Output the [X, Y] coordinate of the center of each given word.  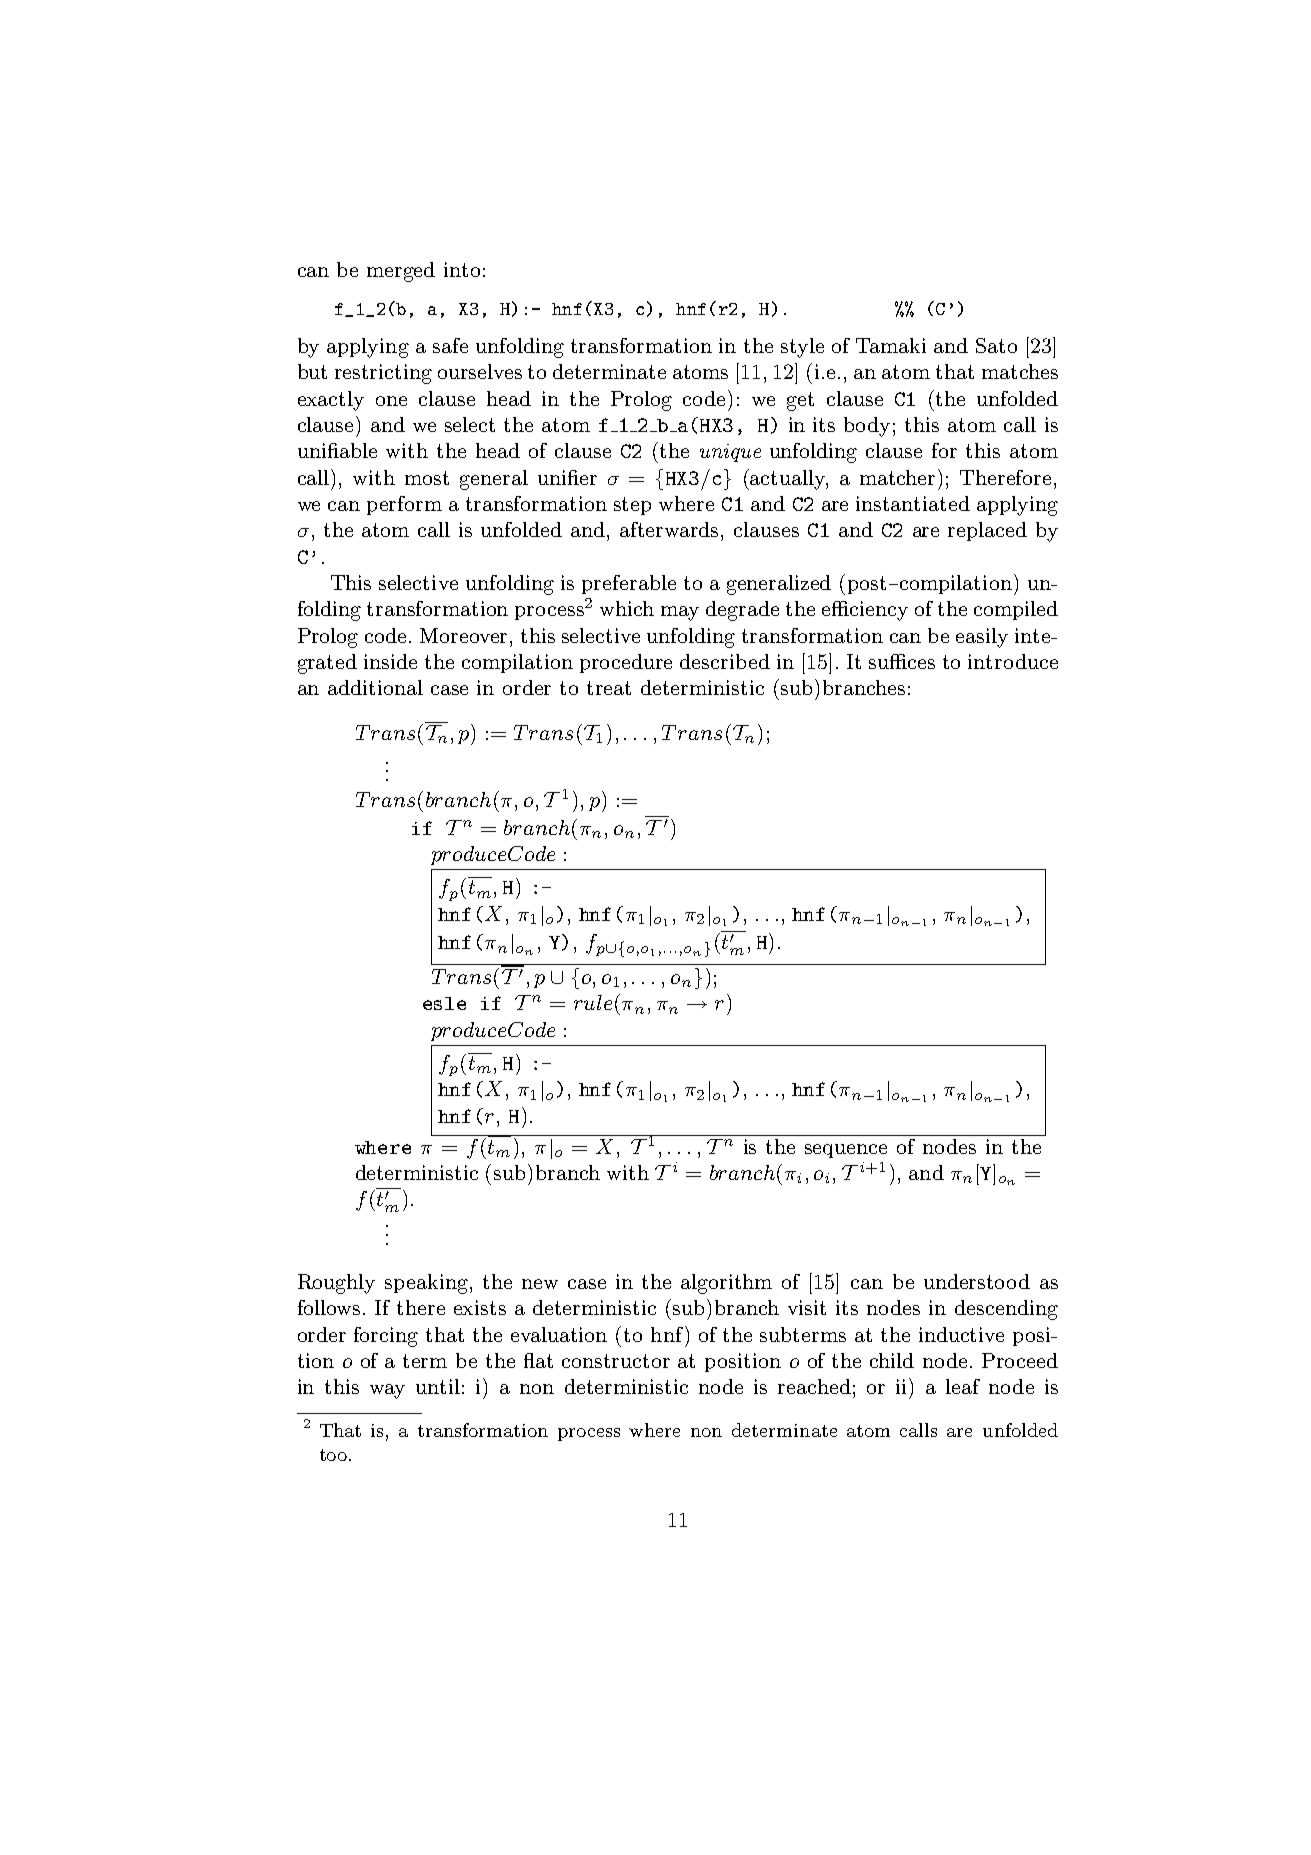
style [802, 348]
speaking [428, 1284]
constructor [616, 1361]
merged [401, 272]
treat [609, 688]
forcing [386, 1337]
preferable [629, 584]
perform [404, 505]
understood [977, 1281]
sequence [846, 1151]
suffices [902, 661]
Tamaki [891, 345]
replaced [987, 531]
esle [444, 1003]
